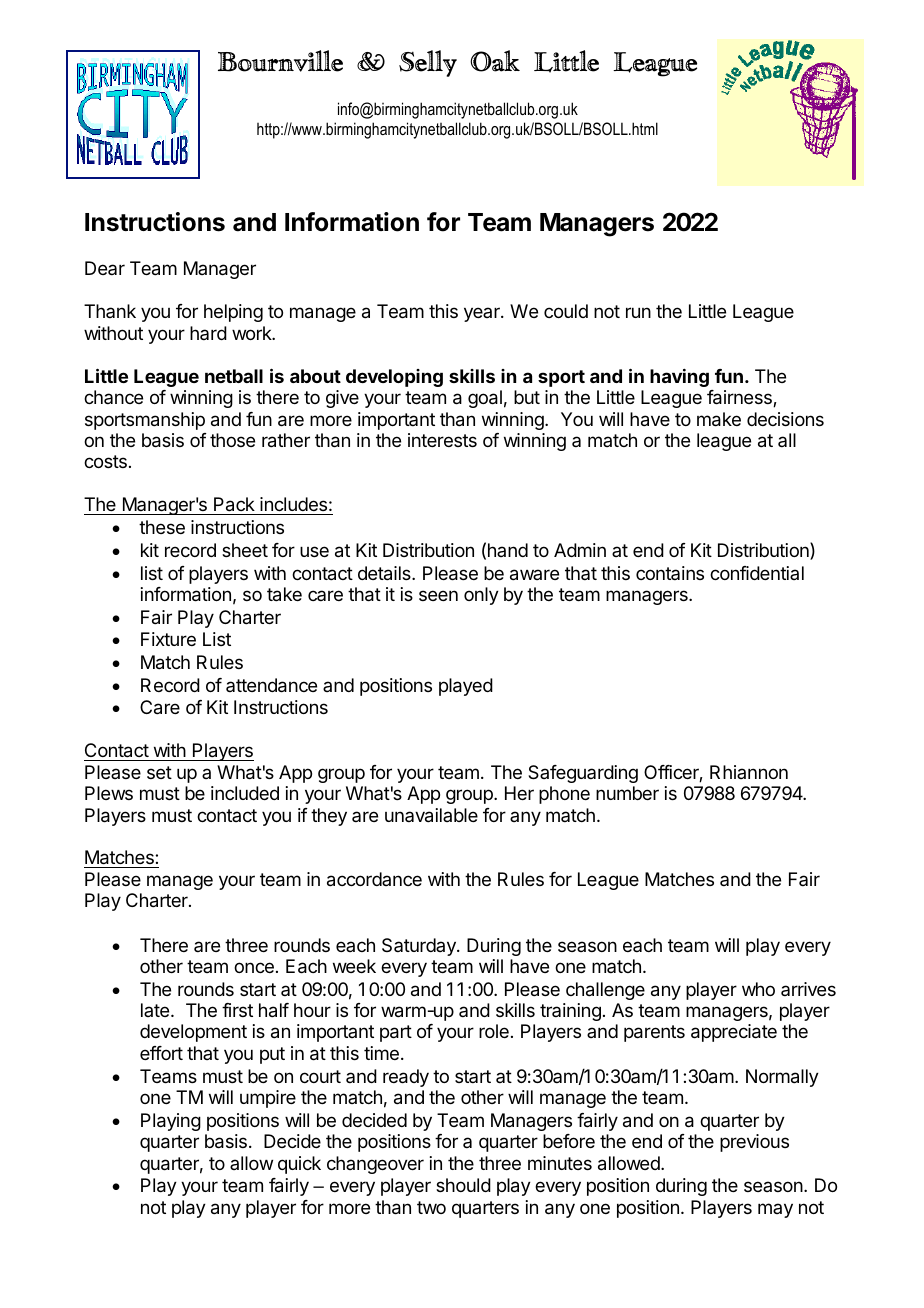  What do you see at coordinates (679, 378) in the image?
I see `having` at bounding box center [679, 378].
